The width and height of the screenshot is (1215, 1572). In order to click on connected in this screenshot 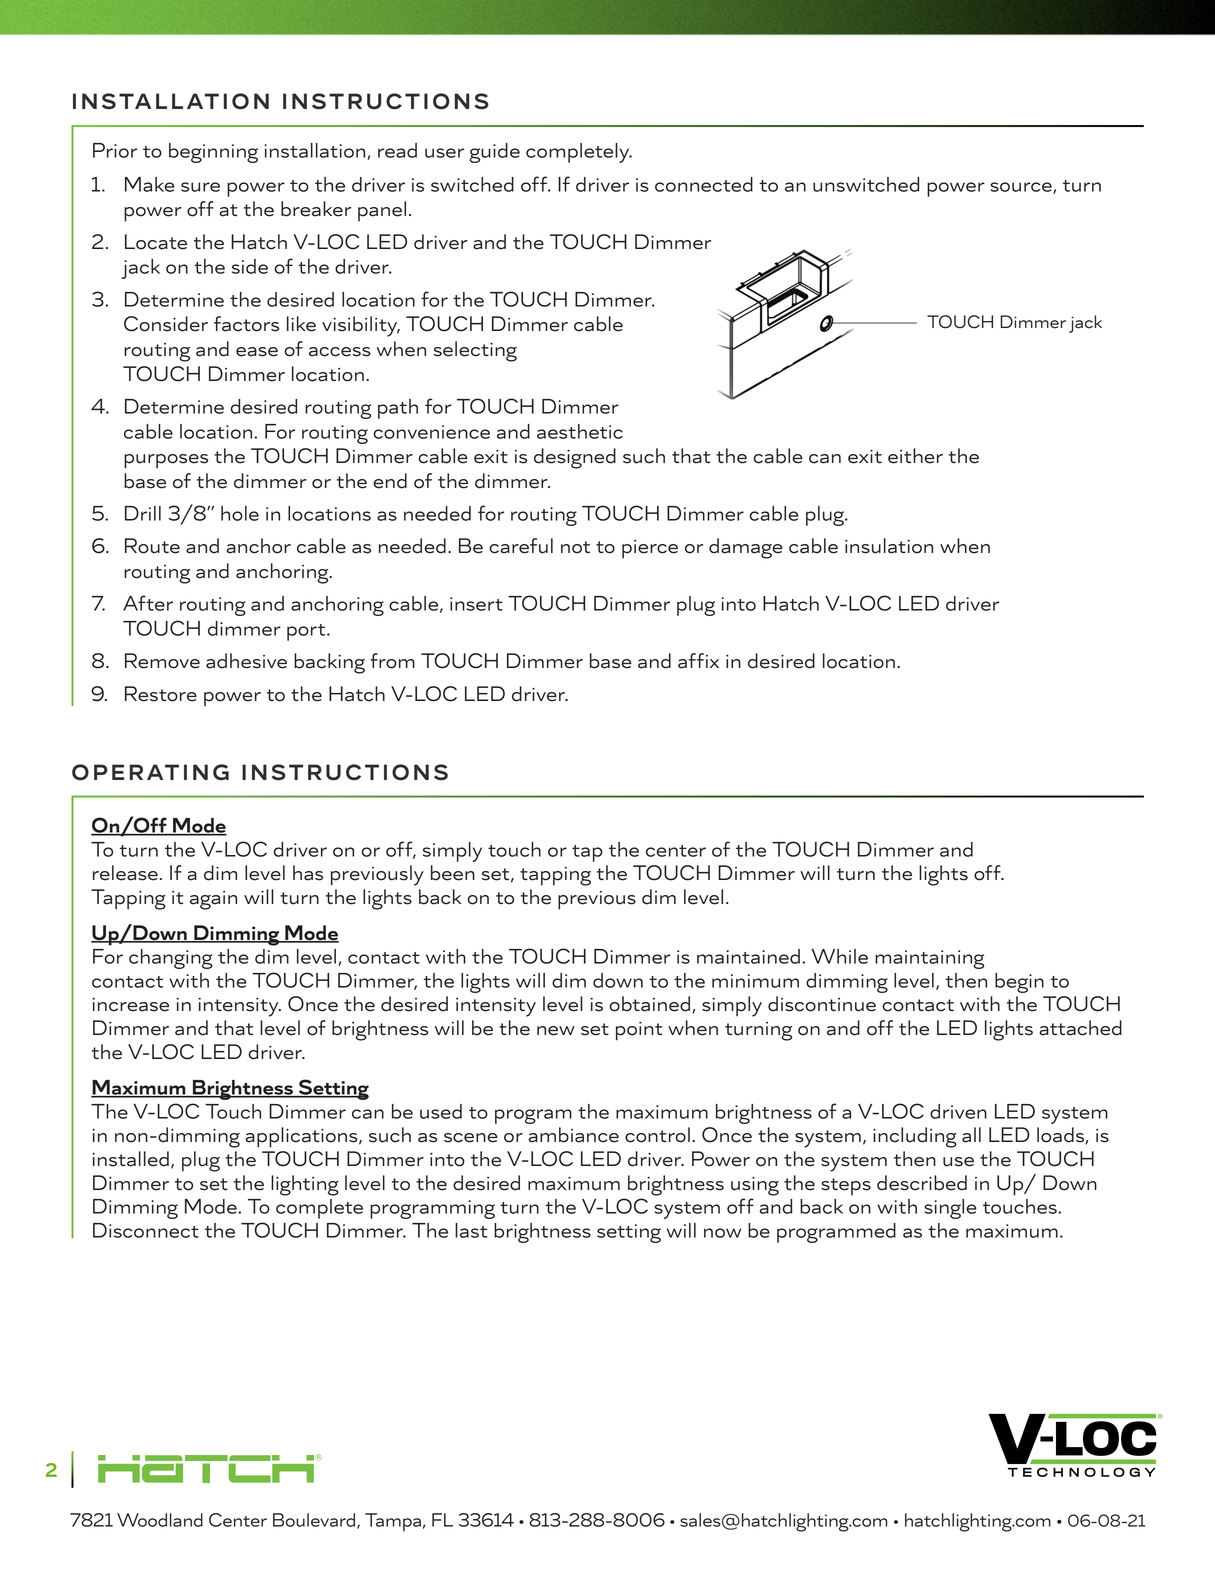, I will do `click(704, 184)`.
